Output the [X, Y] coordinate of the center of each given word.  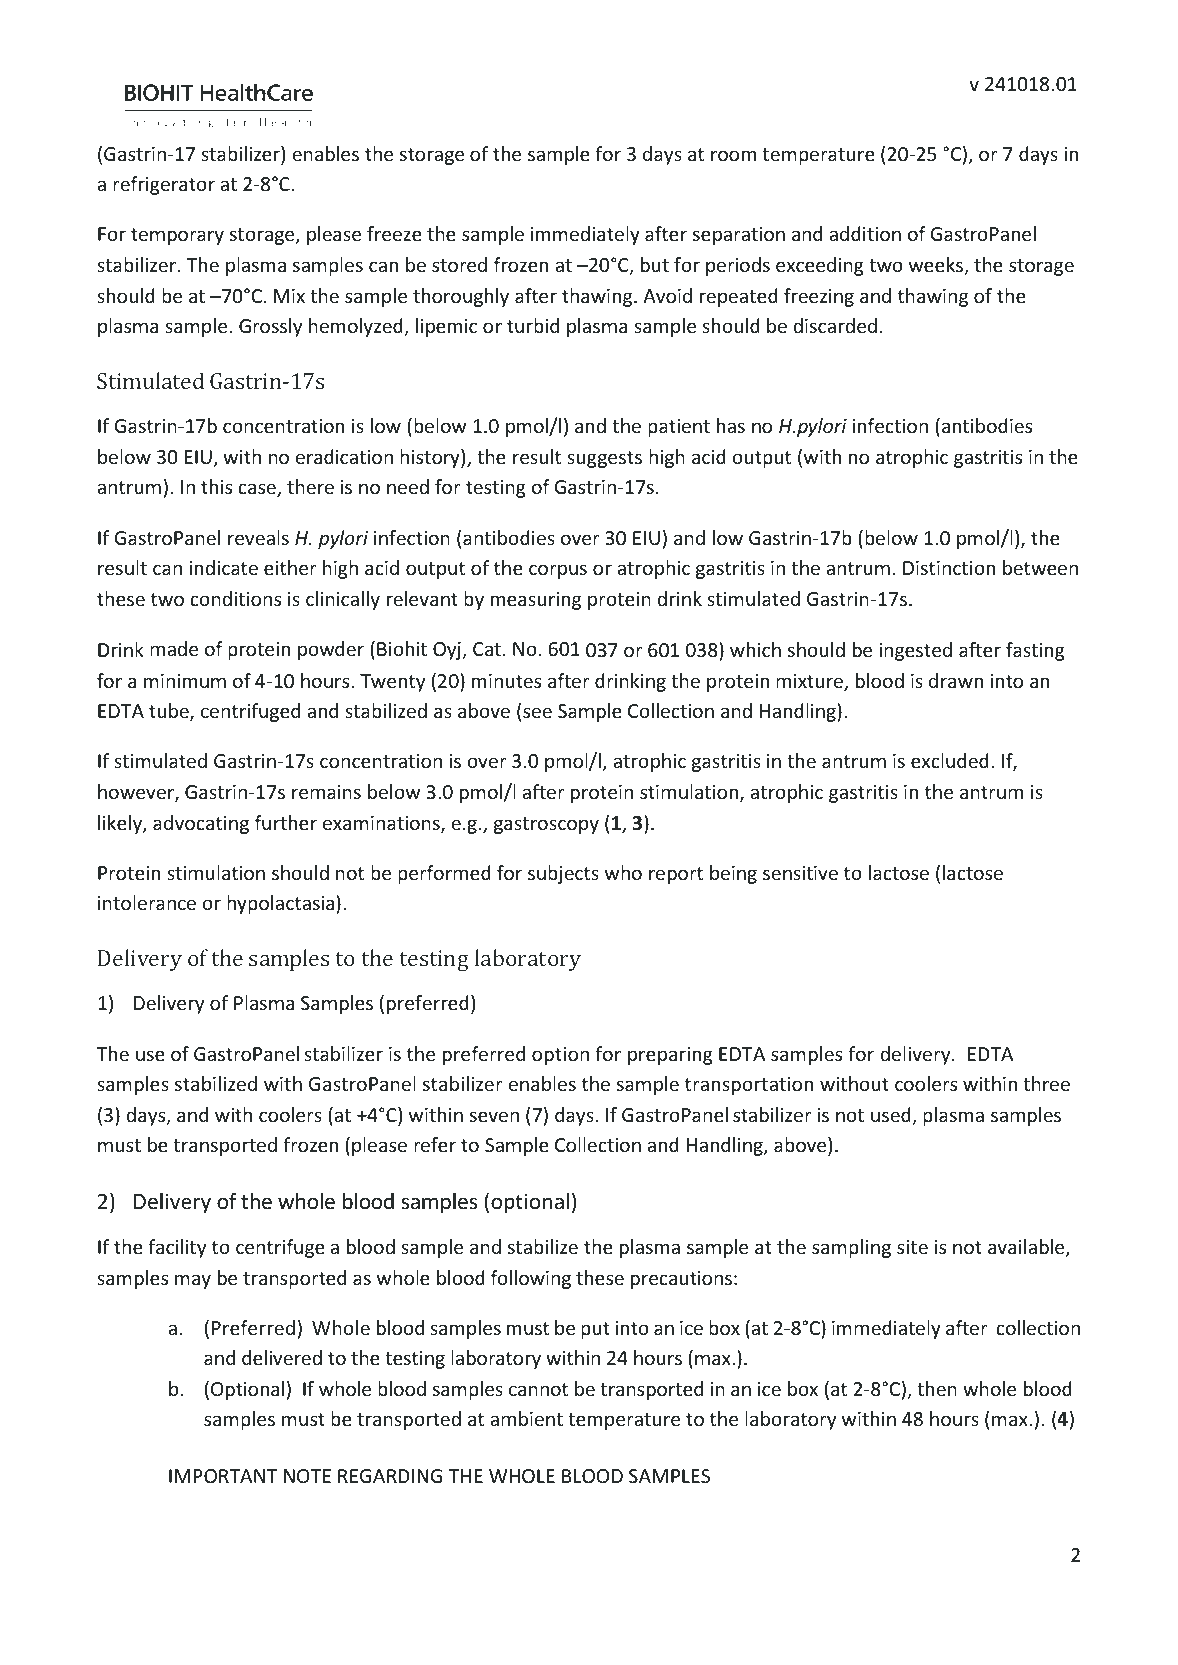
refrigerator [164, 185]
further [286, 822]
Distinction [949, 568]
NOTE [307, 1476]
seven [494, 1116]
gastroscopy [546, 825]
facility [177, 1248]
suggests [604, 459]
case [258, 490]
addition [865, 233]
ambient [526, 1418]
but [655, 264]
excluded [950, 760]
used [892, 1116]
